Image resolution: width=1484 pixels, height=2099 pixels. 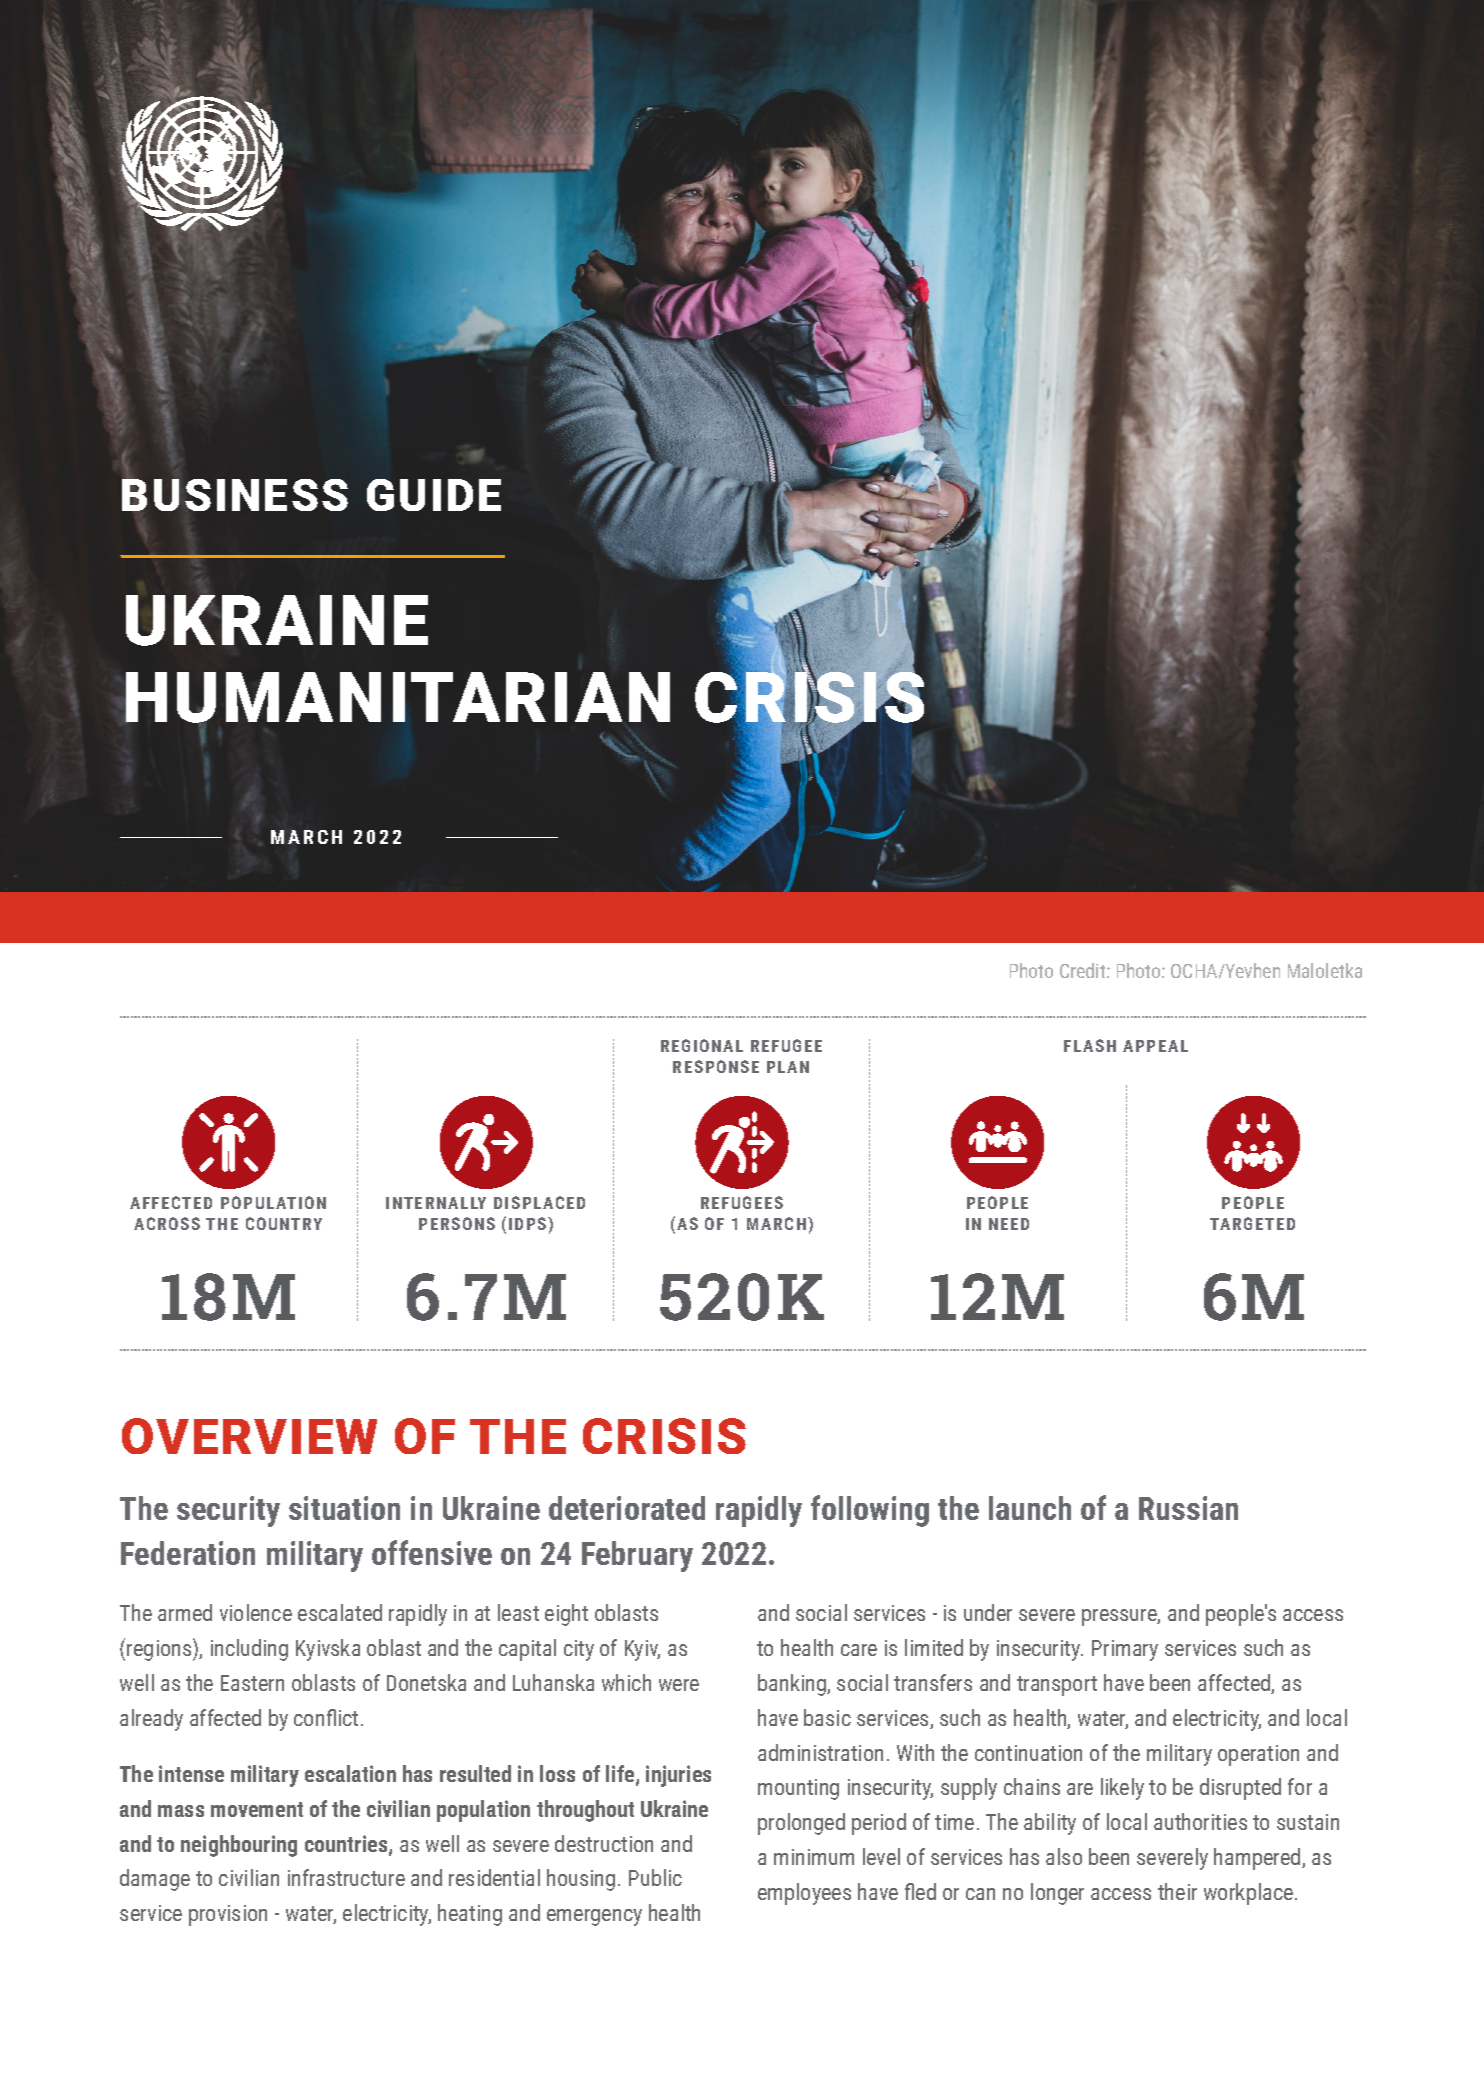 What do you see at coordinates (284, 1223) in the document?
I see `COUNTRY` at bounding box center [284, 1223].
